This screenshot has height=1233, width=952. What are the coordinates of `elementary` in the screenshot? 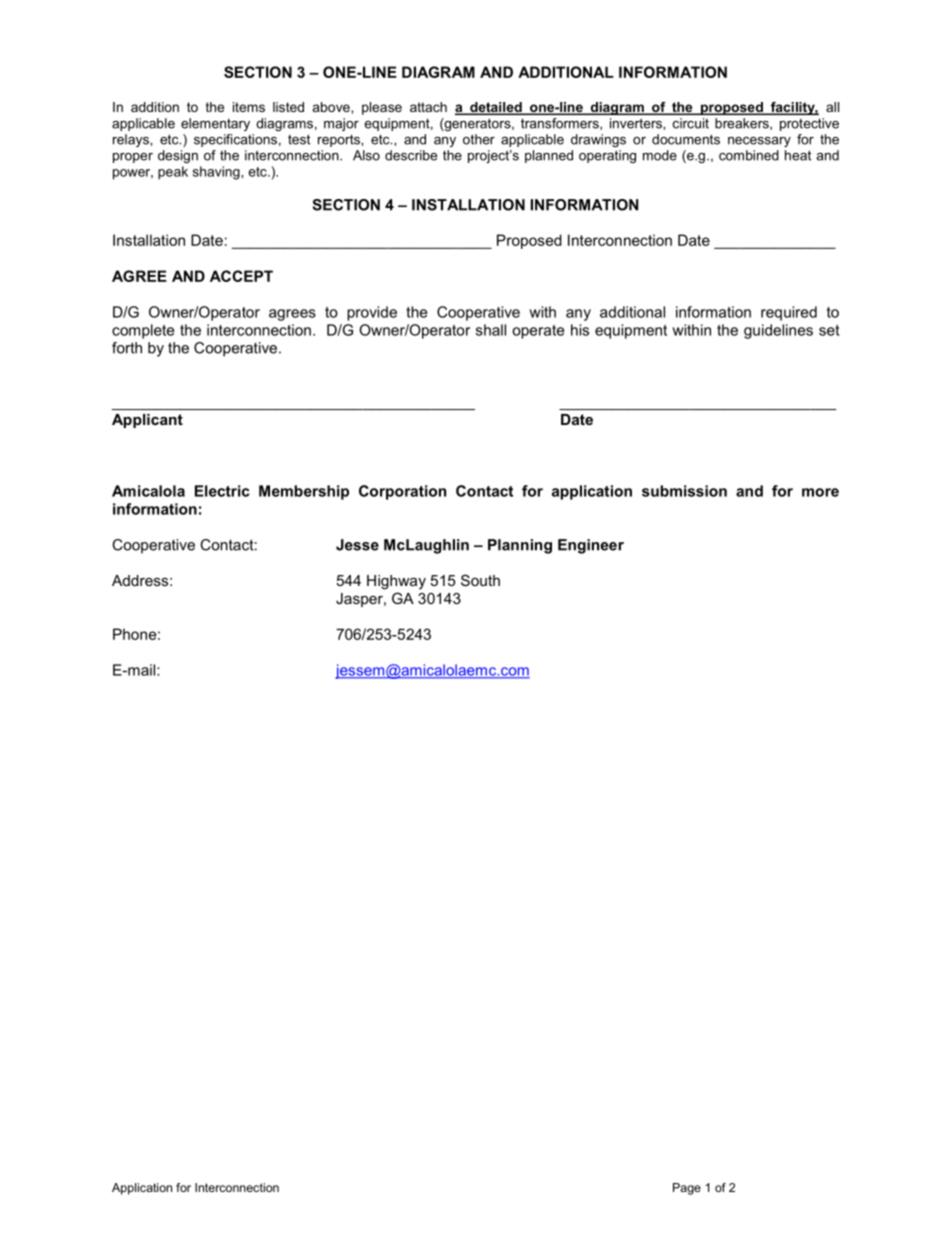 It's located at (215, 124).
